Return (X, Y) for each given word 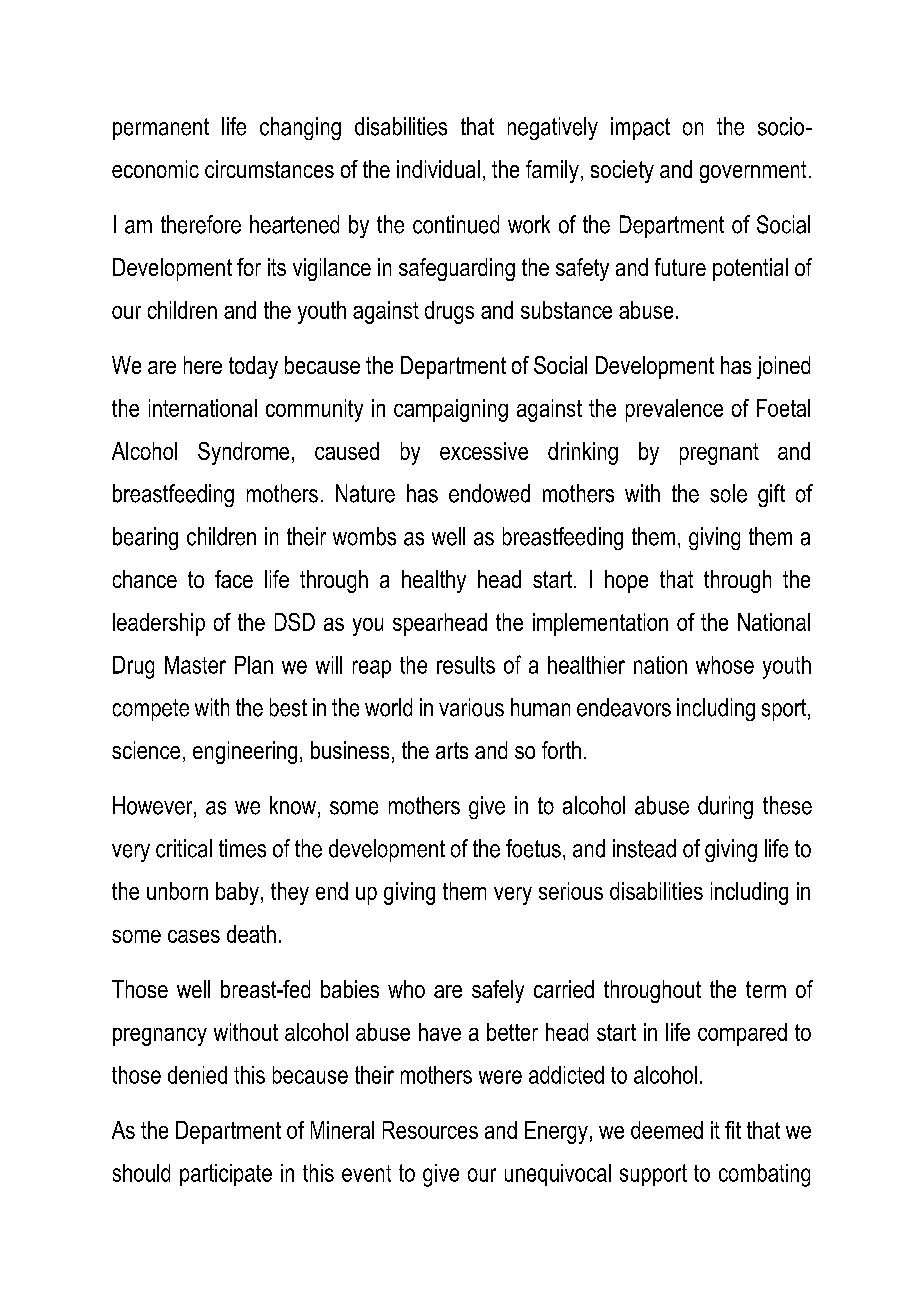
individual (438, 169)
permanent (161, 129)
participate (226, 1175)
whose (725, 665)
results (466, 665)
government (753, 172)
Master (195, 665)
